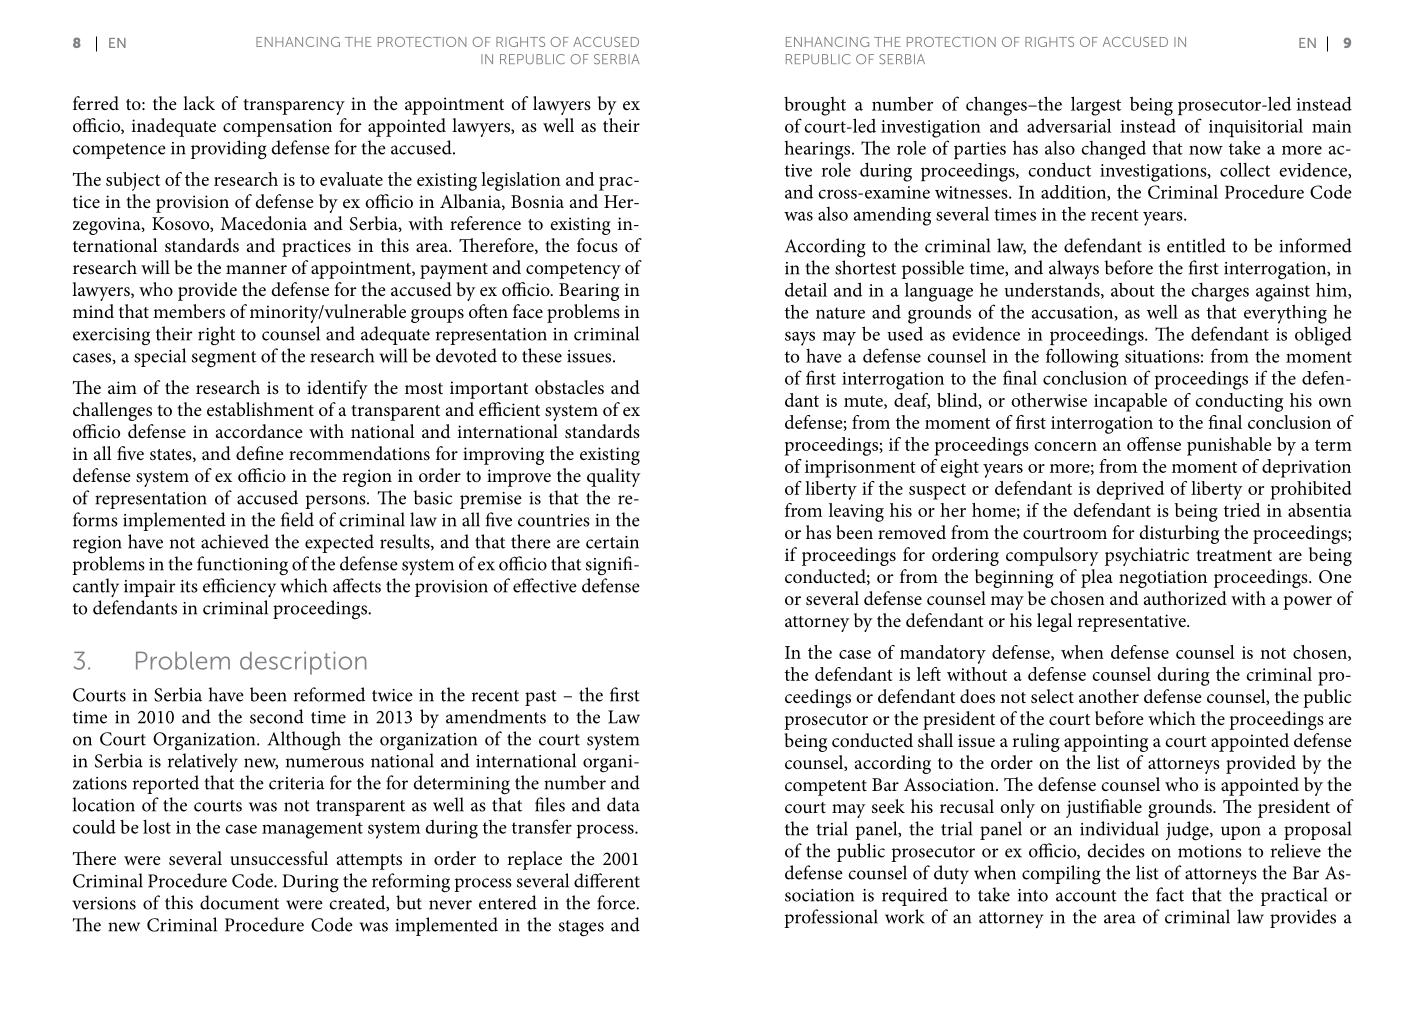 Image resolution: width=1424 pixels, height=1010 pixels. What do you see at coordinates (1256, 128) in the screenshot?
I see `inquisitorial` at bounding box center [1256, 128].
